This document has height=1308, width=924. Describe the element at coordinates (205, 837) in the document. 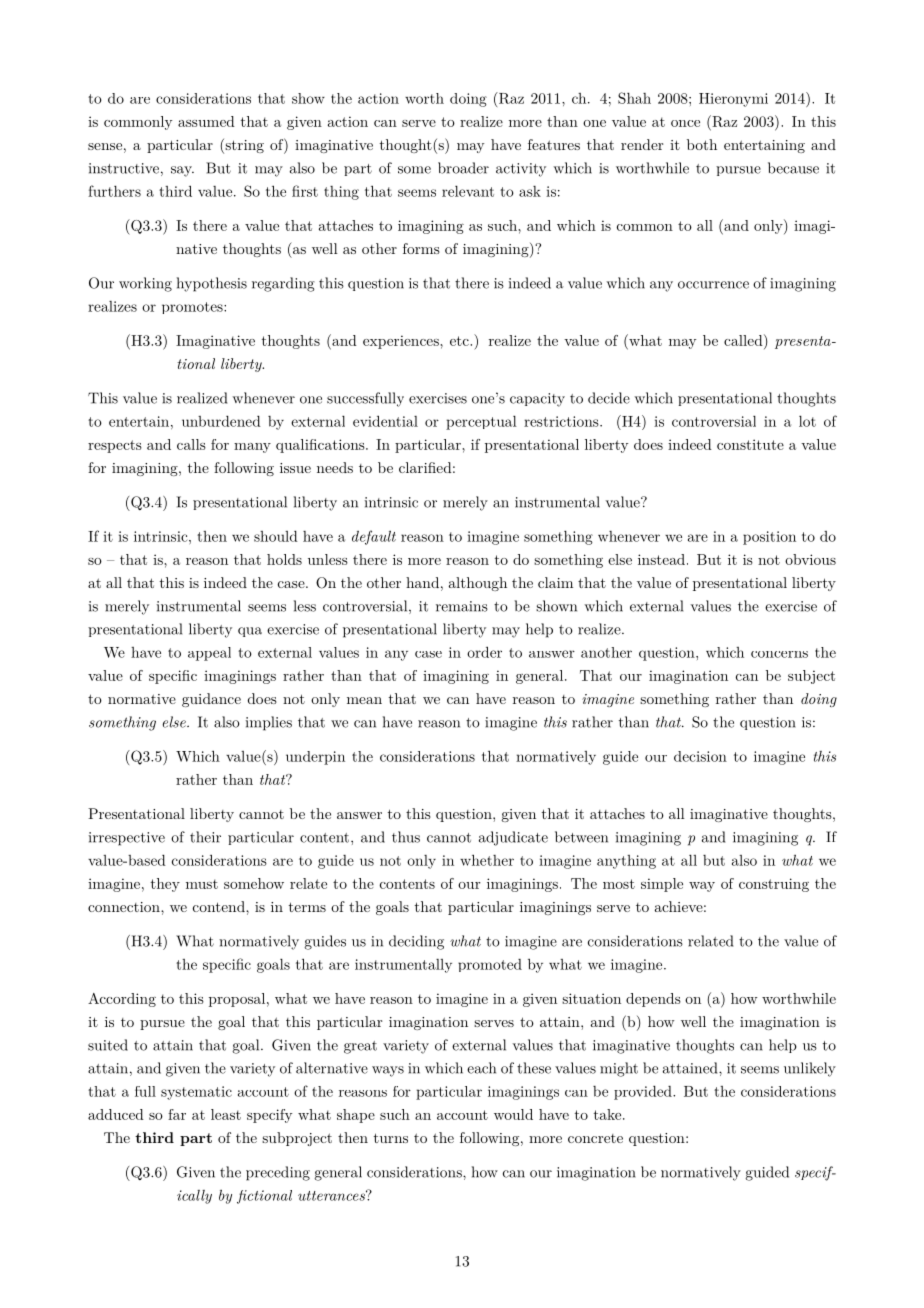

I see `their` at that location.
